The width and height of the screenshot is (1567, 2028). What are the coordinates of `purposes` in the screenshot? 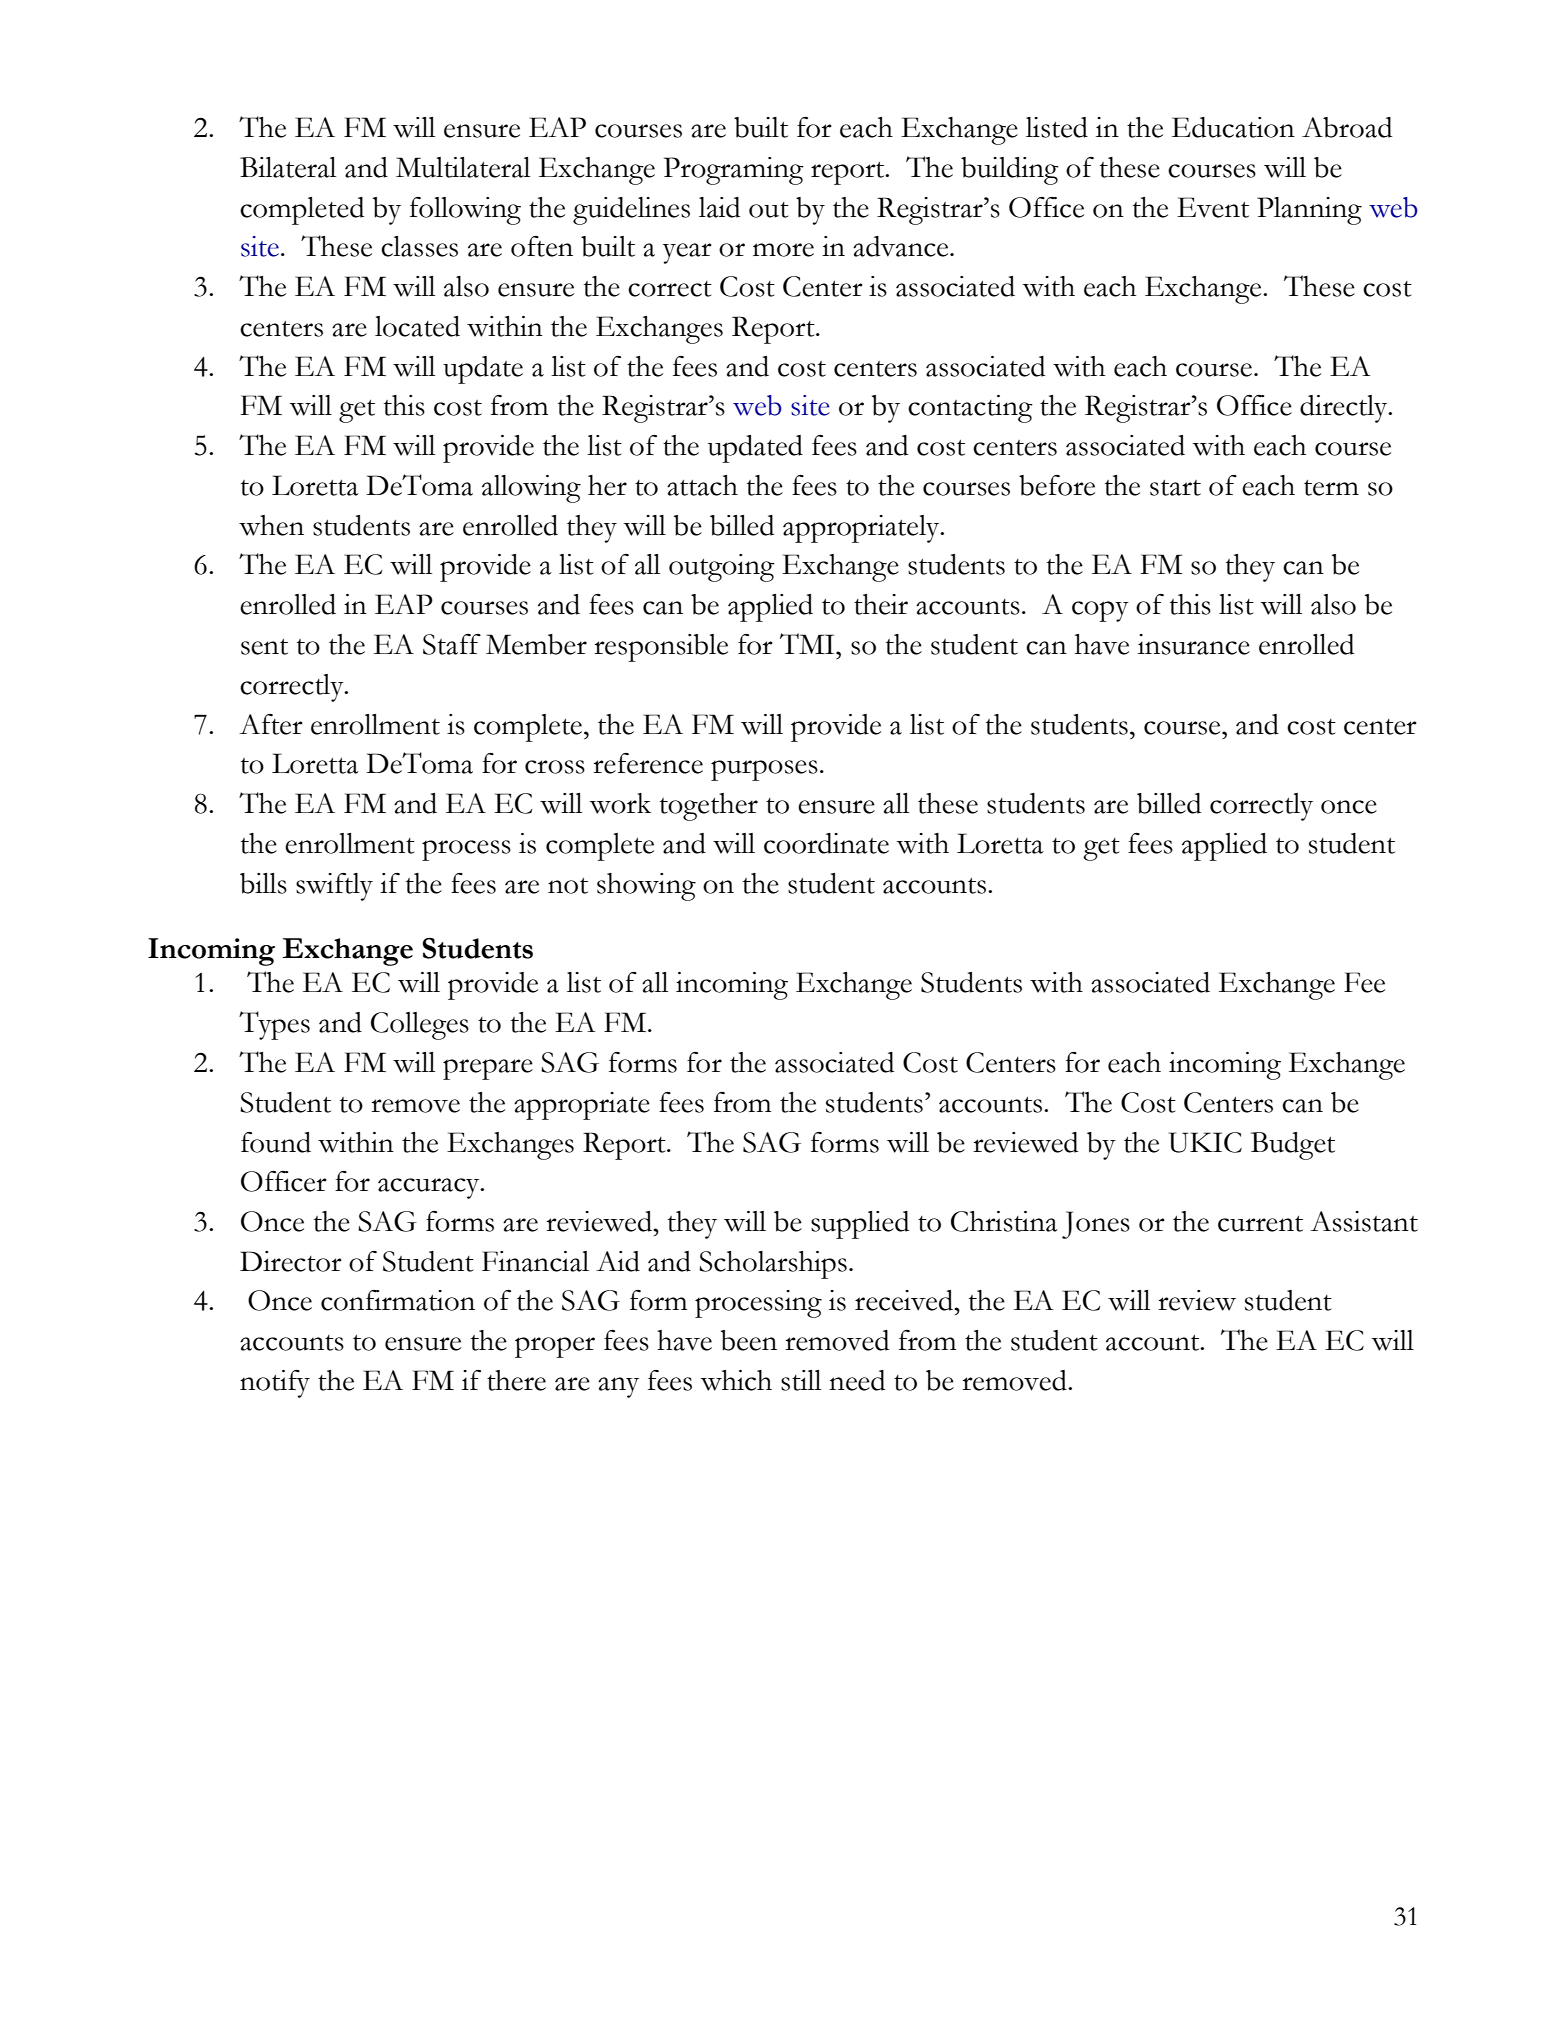 It's located at (764, 770).
